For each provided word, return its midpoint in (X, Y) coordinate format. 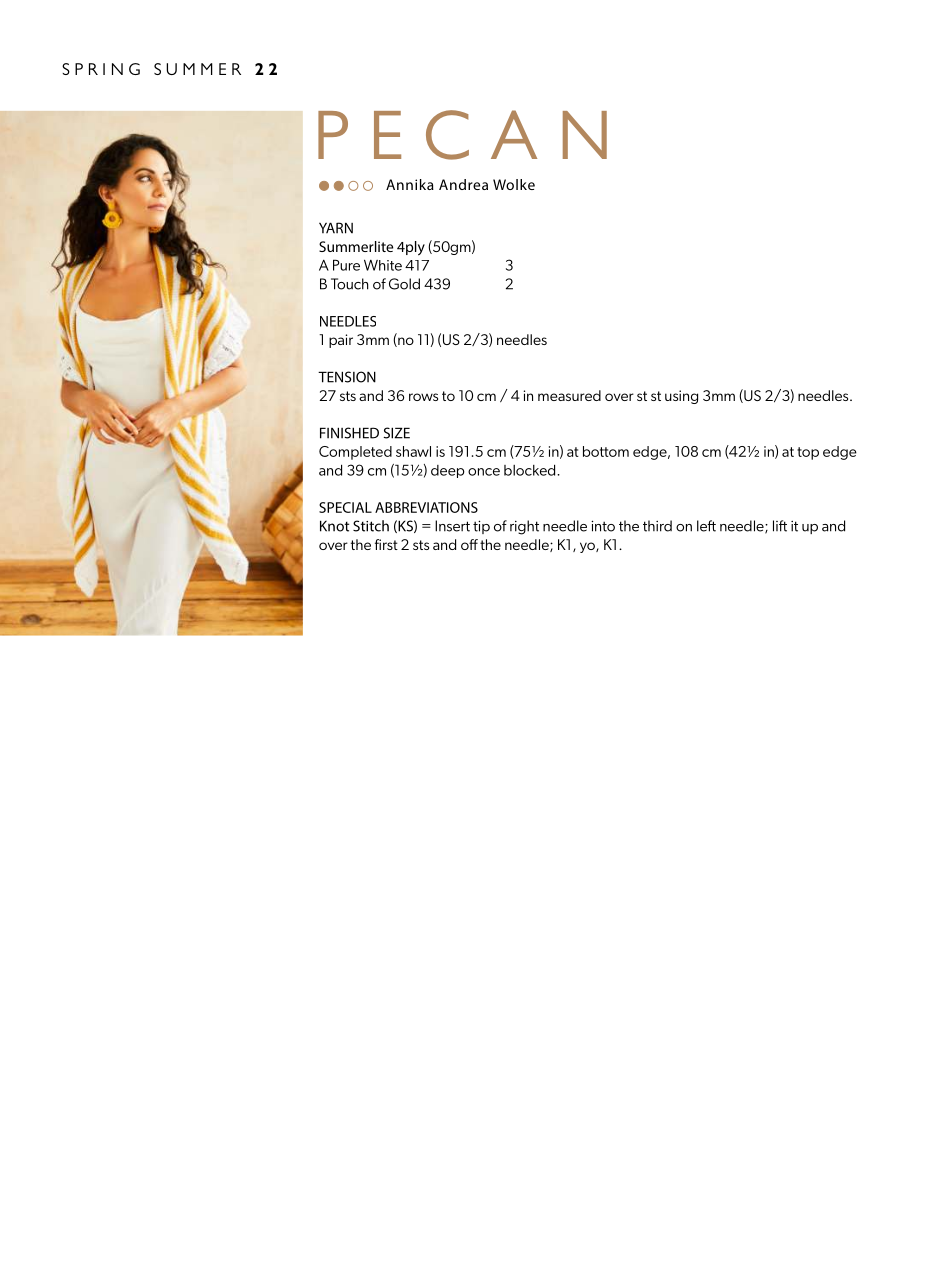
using (681, 397)
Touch (350, 284)
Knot (334, 526)
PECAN (462, 135)
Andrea (463, 184)
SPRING (101, 69)
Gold (404, 284)
